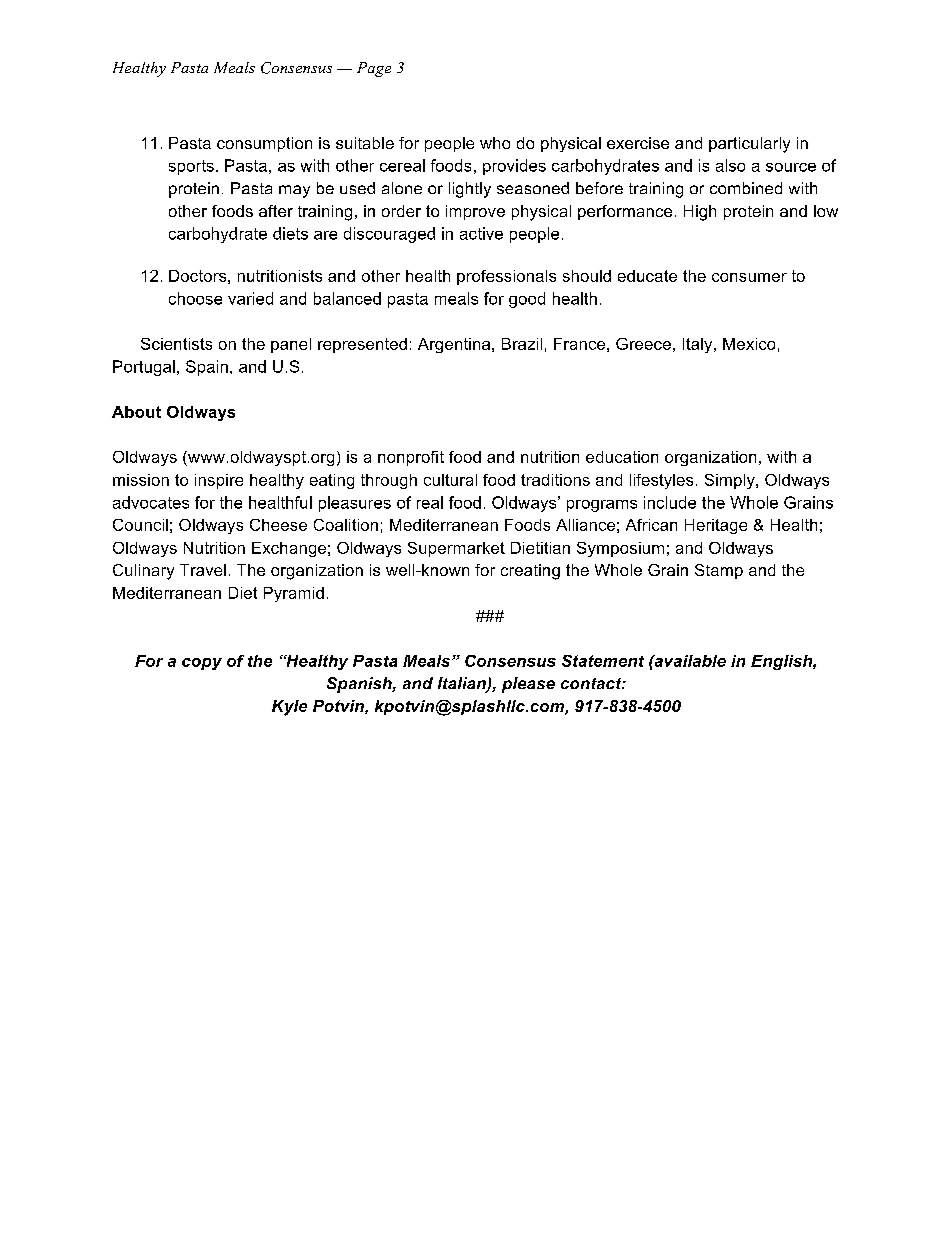  Describe the element at coordinates (207, 368) in the screenshot. I see `Spain` at that location.
